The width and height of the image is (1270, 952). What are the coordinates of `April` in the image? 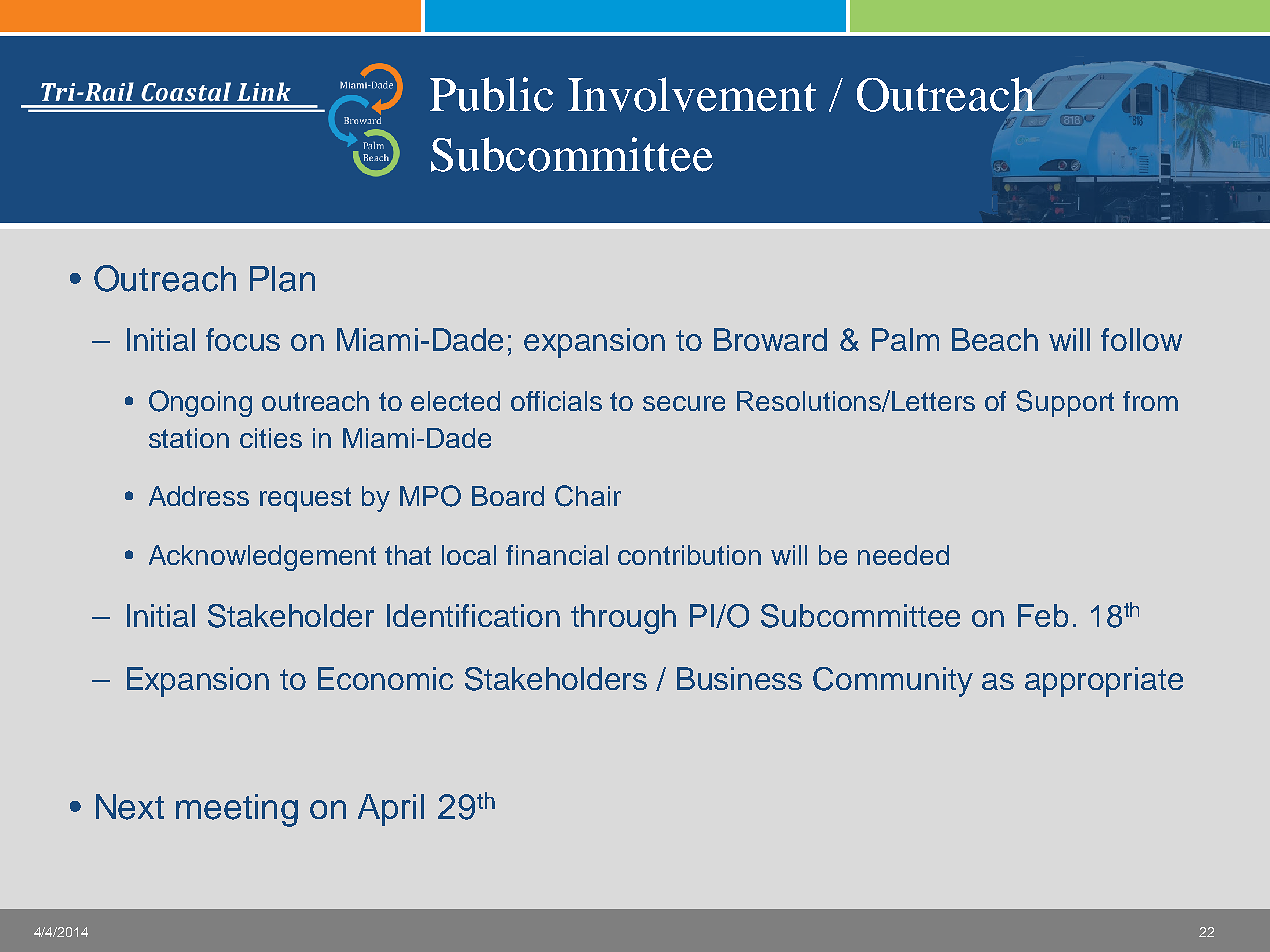 It's located at (391, 810).
